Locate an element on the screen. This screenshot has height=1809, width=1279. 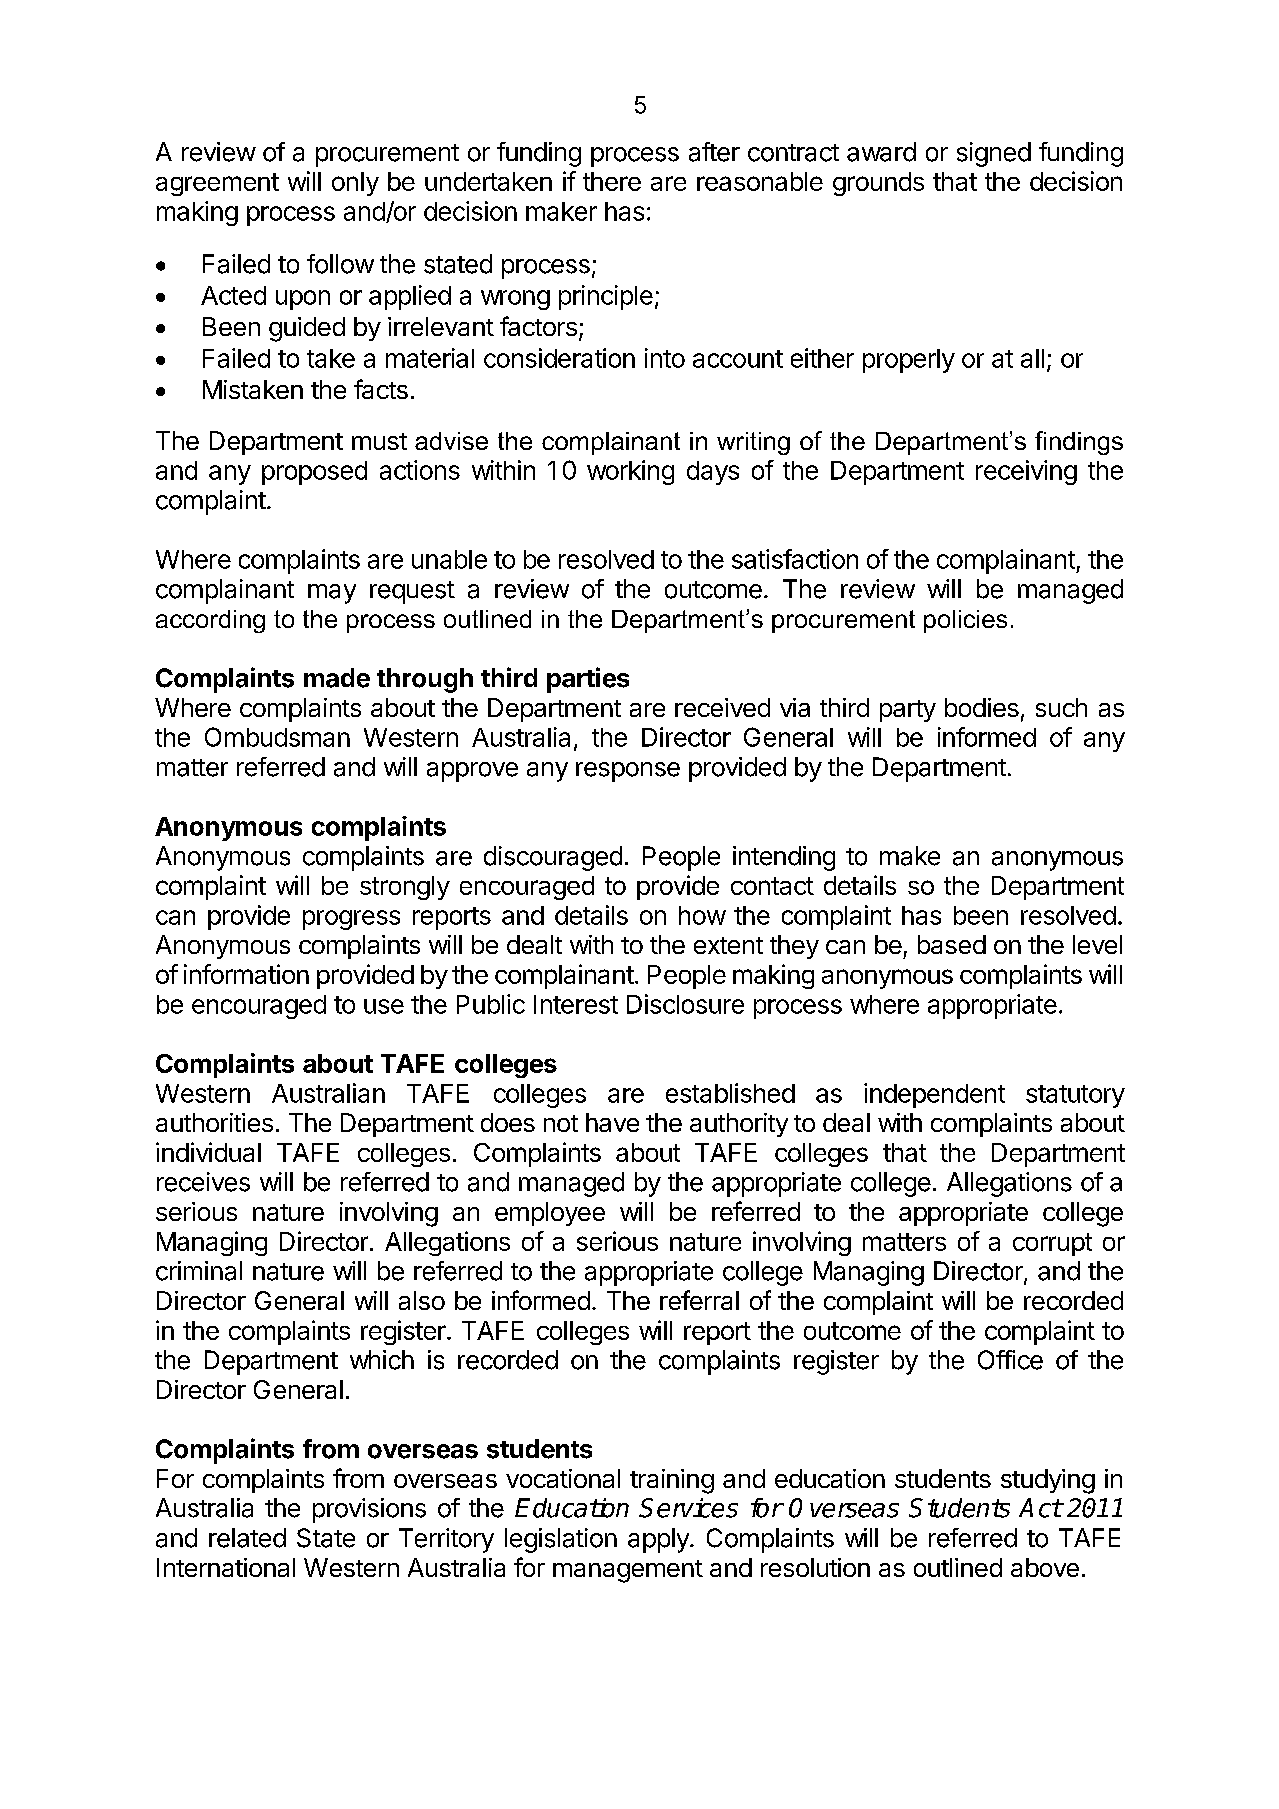
there is located at coordinates (612, 181).
